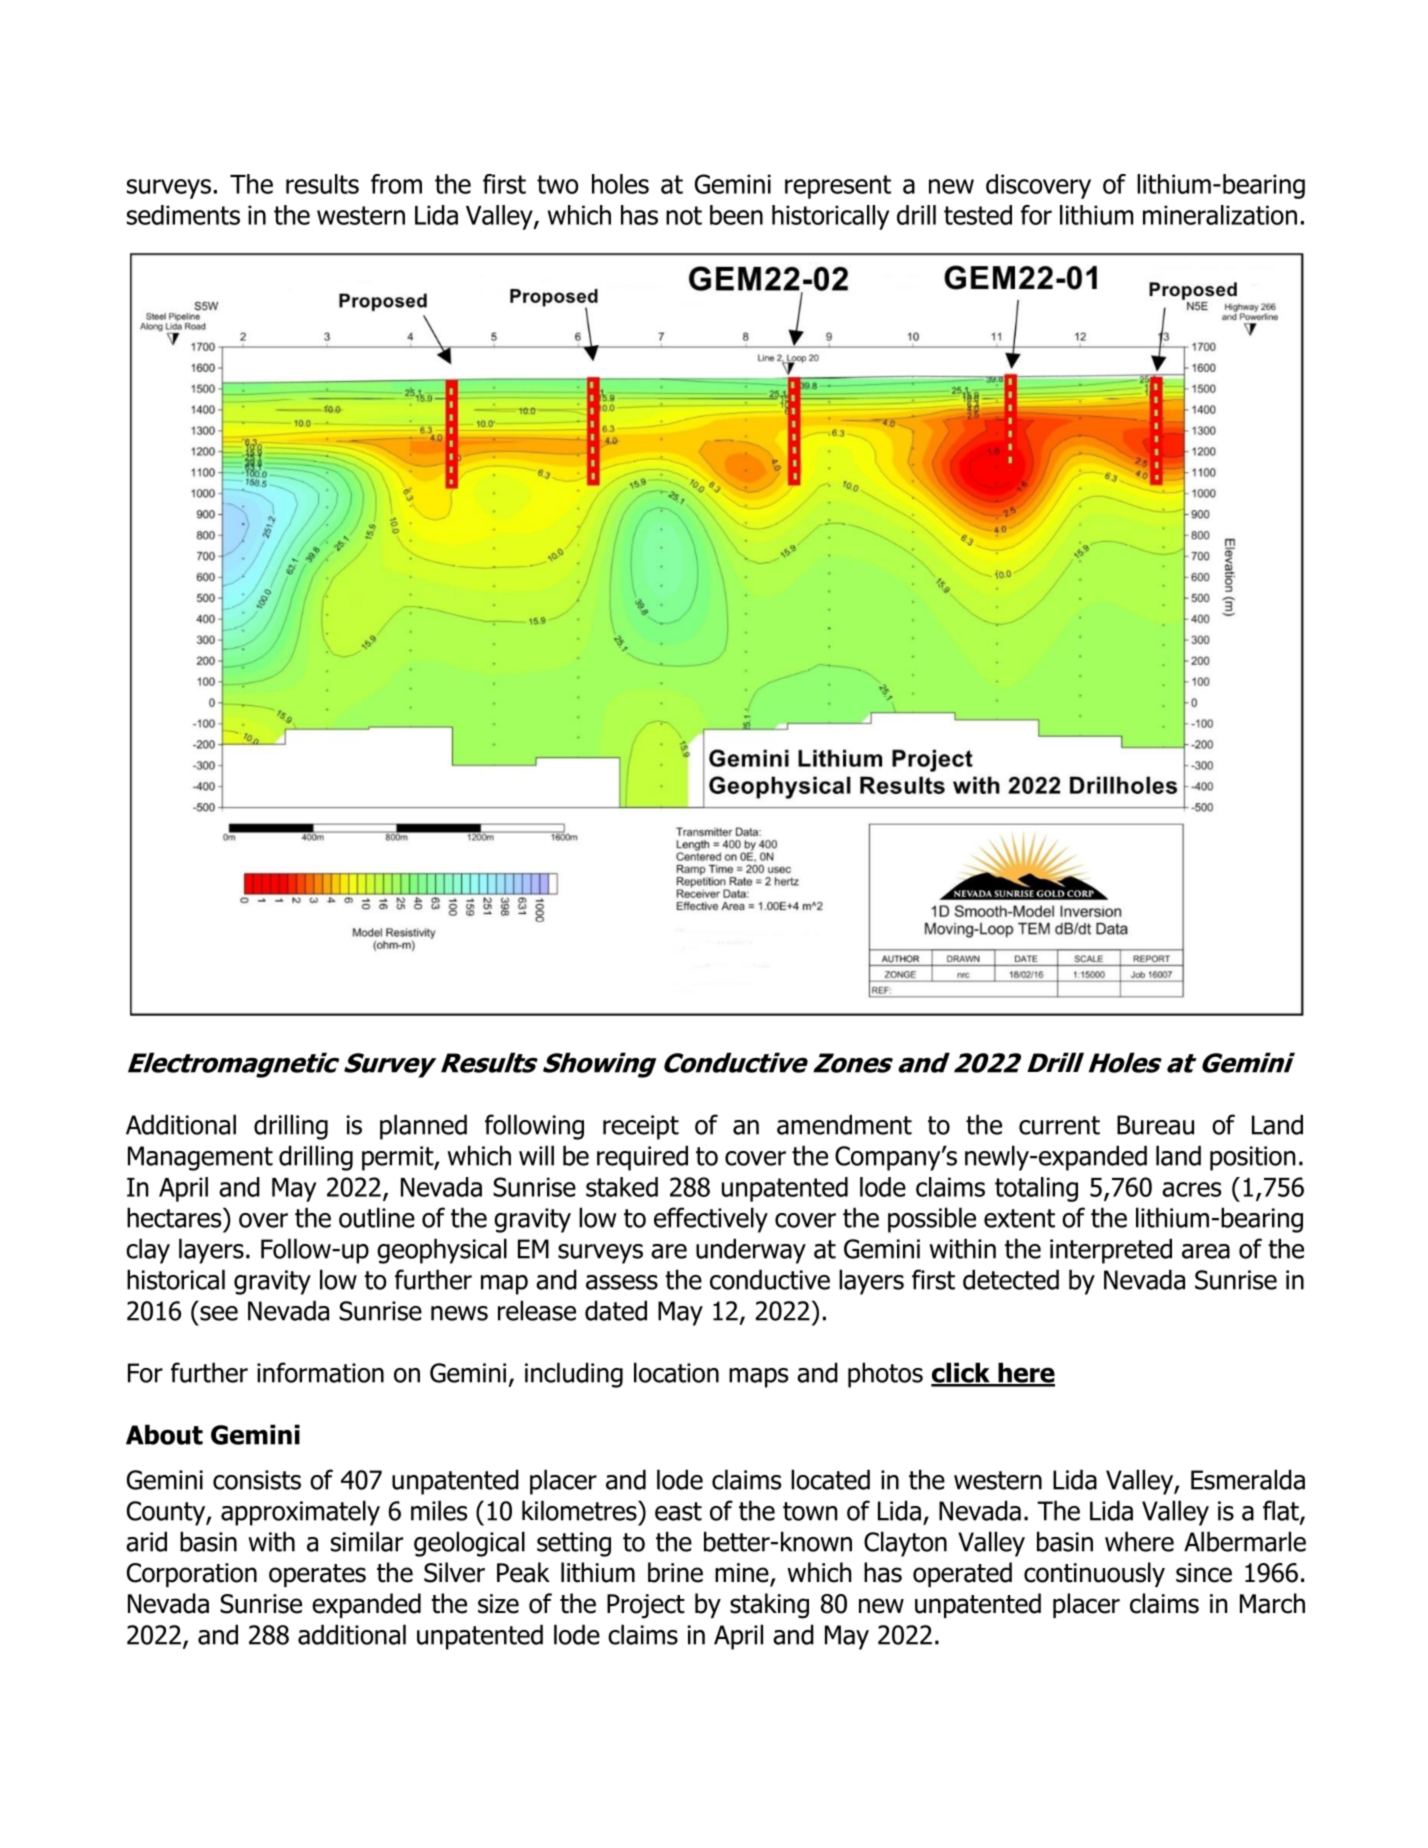 Image resolution: width=1428 pixels, height=1848 pixels. What do you see at coordinates (1094, 1574) in the screenshot?
I see `continuously` at bounding box center [1094, 1574].
